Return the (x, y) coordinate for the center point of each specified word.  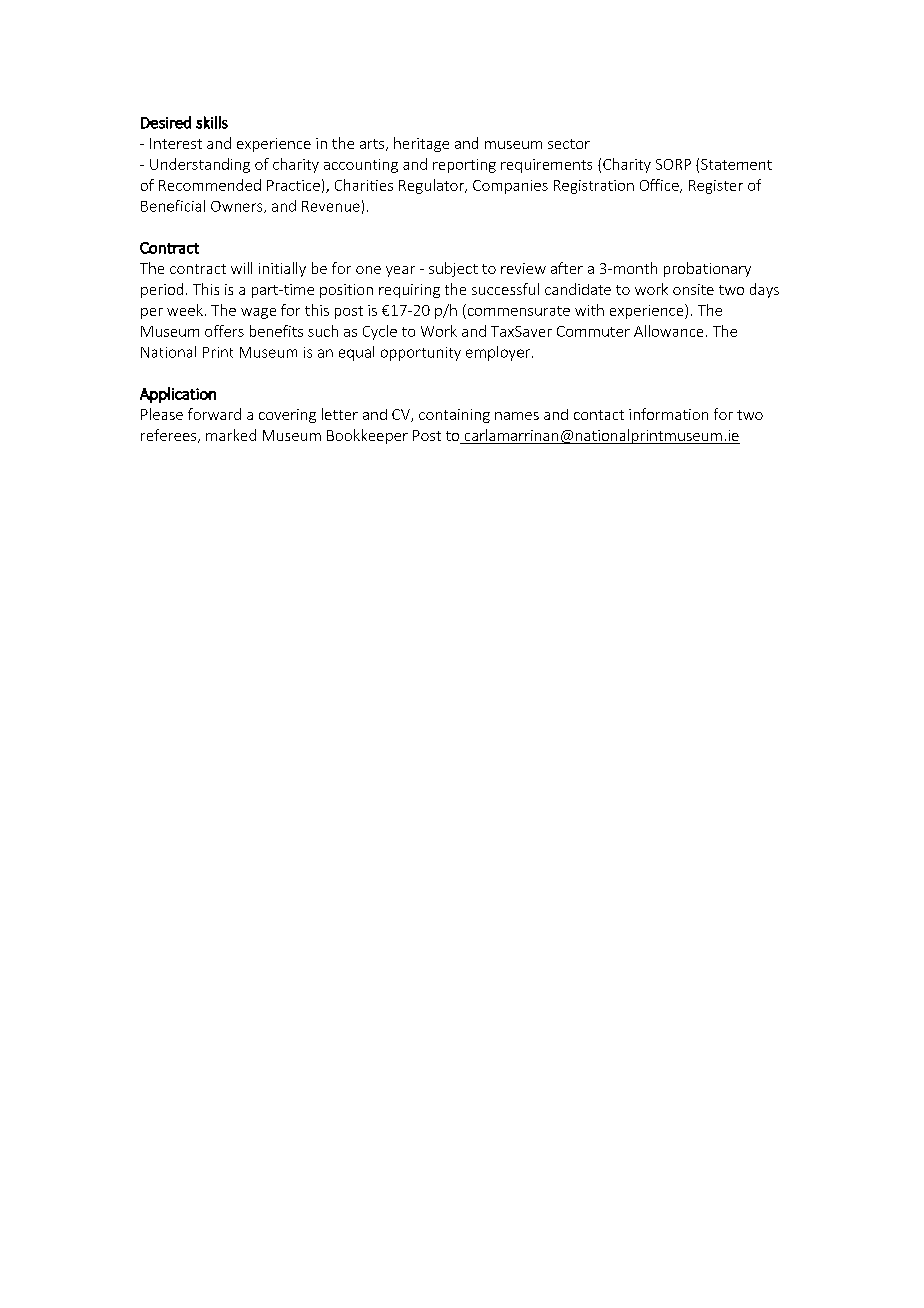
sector (569, 144)
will (241, 268)
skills (212, 122)
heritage (421, 144)
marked (231, 435)
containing (454, 416)
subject (453, 269)
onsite (693, 289)
